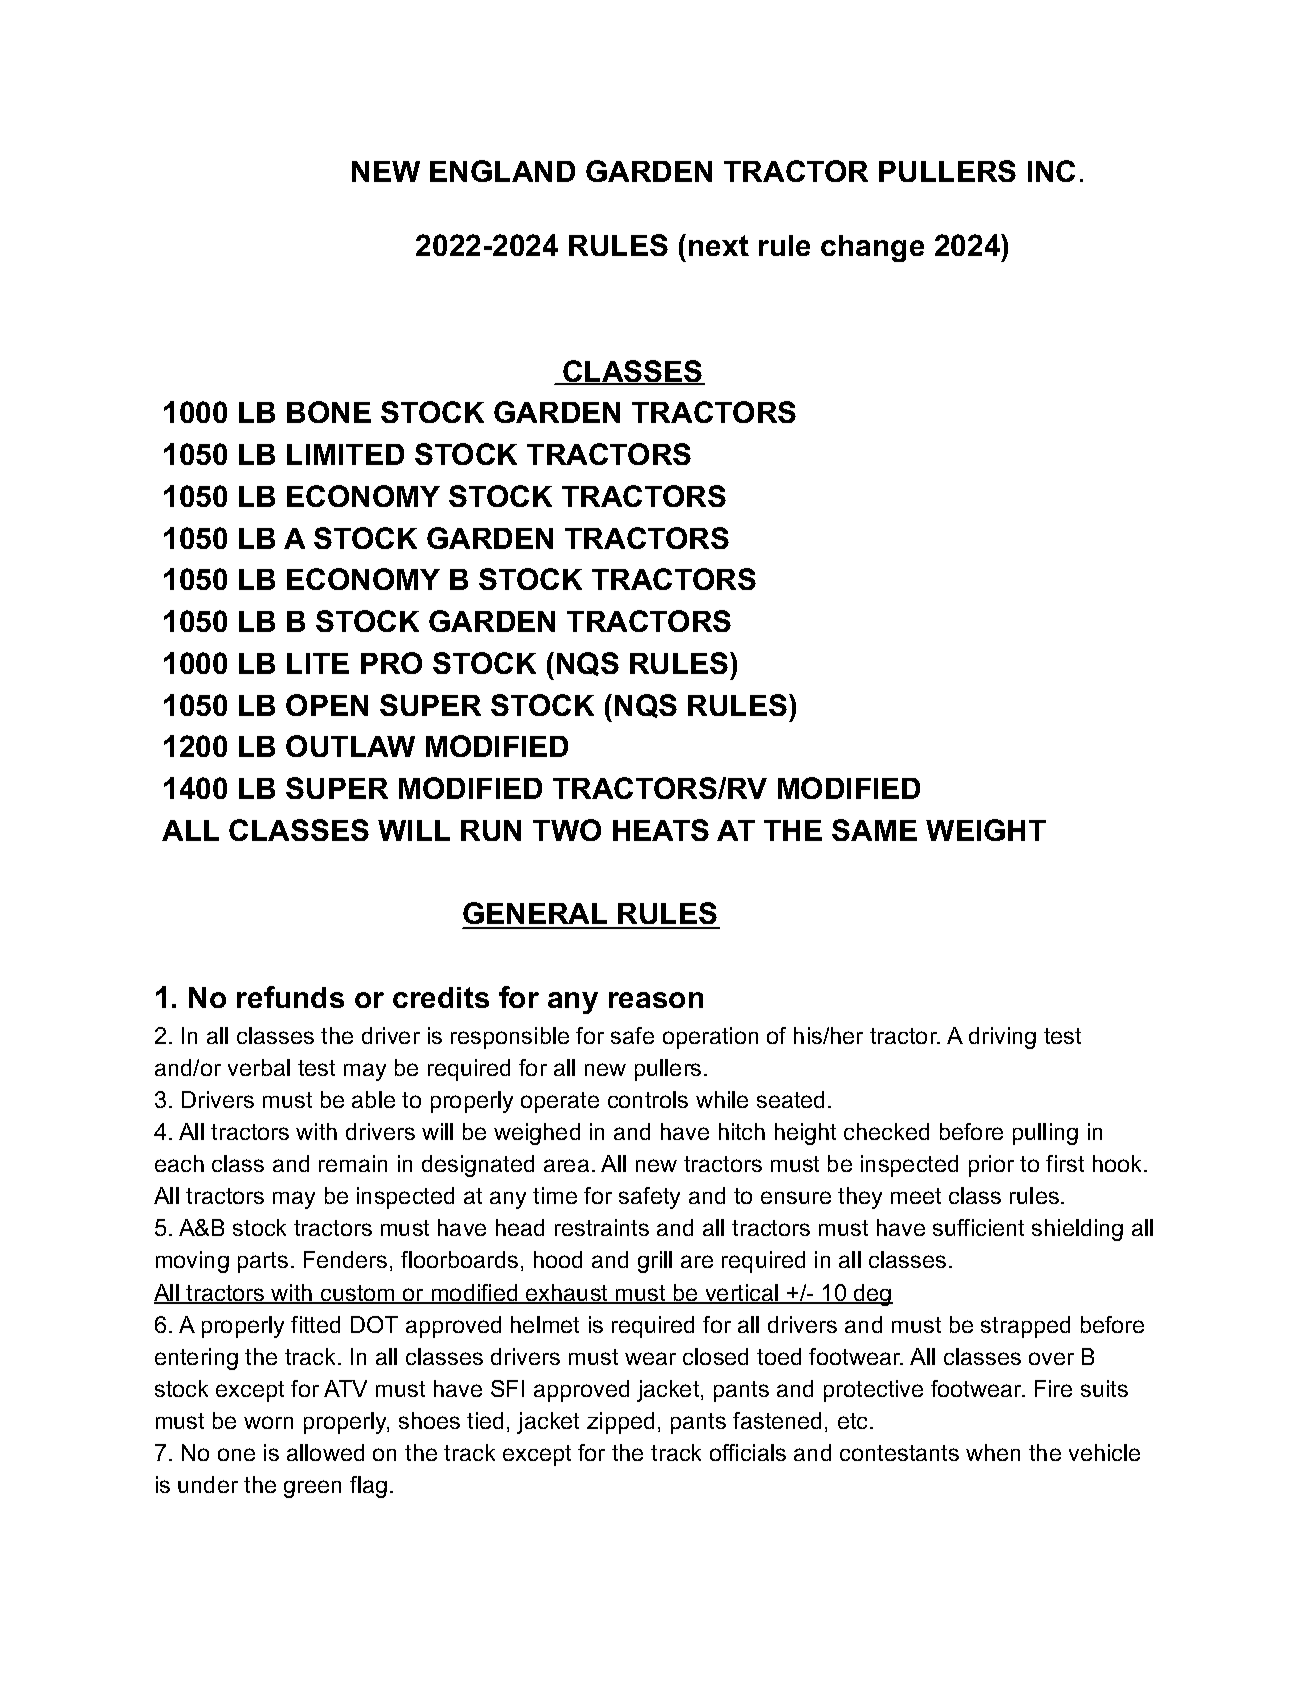 This page has width=1311, height=1696. I want to click on INC, so click(1051, 171).
